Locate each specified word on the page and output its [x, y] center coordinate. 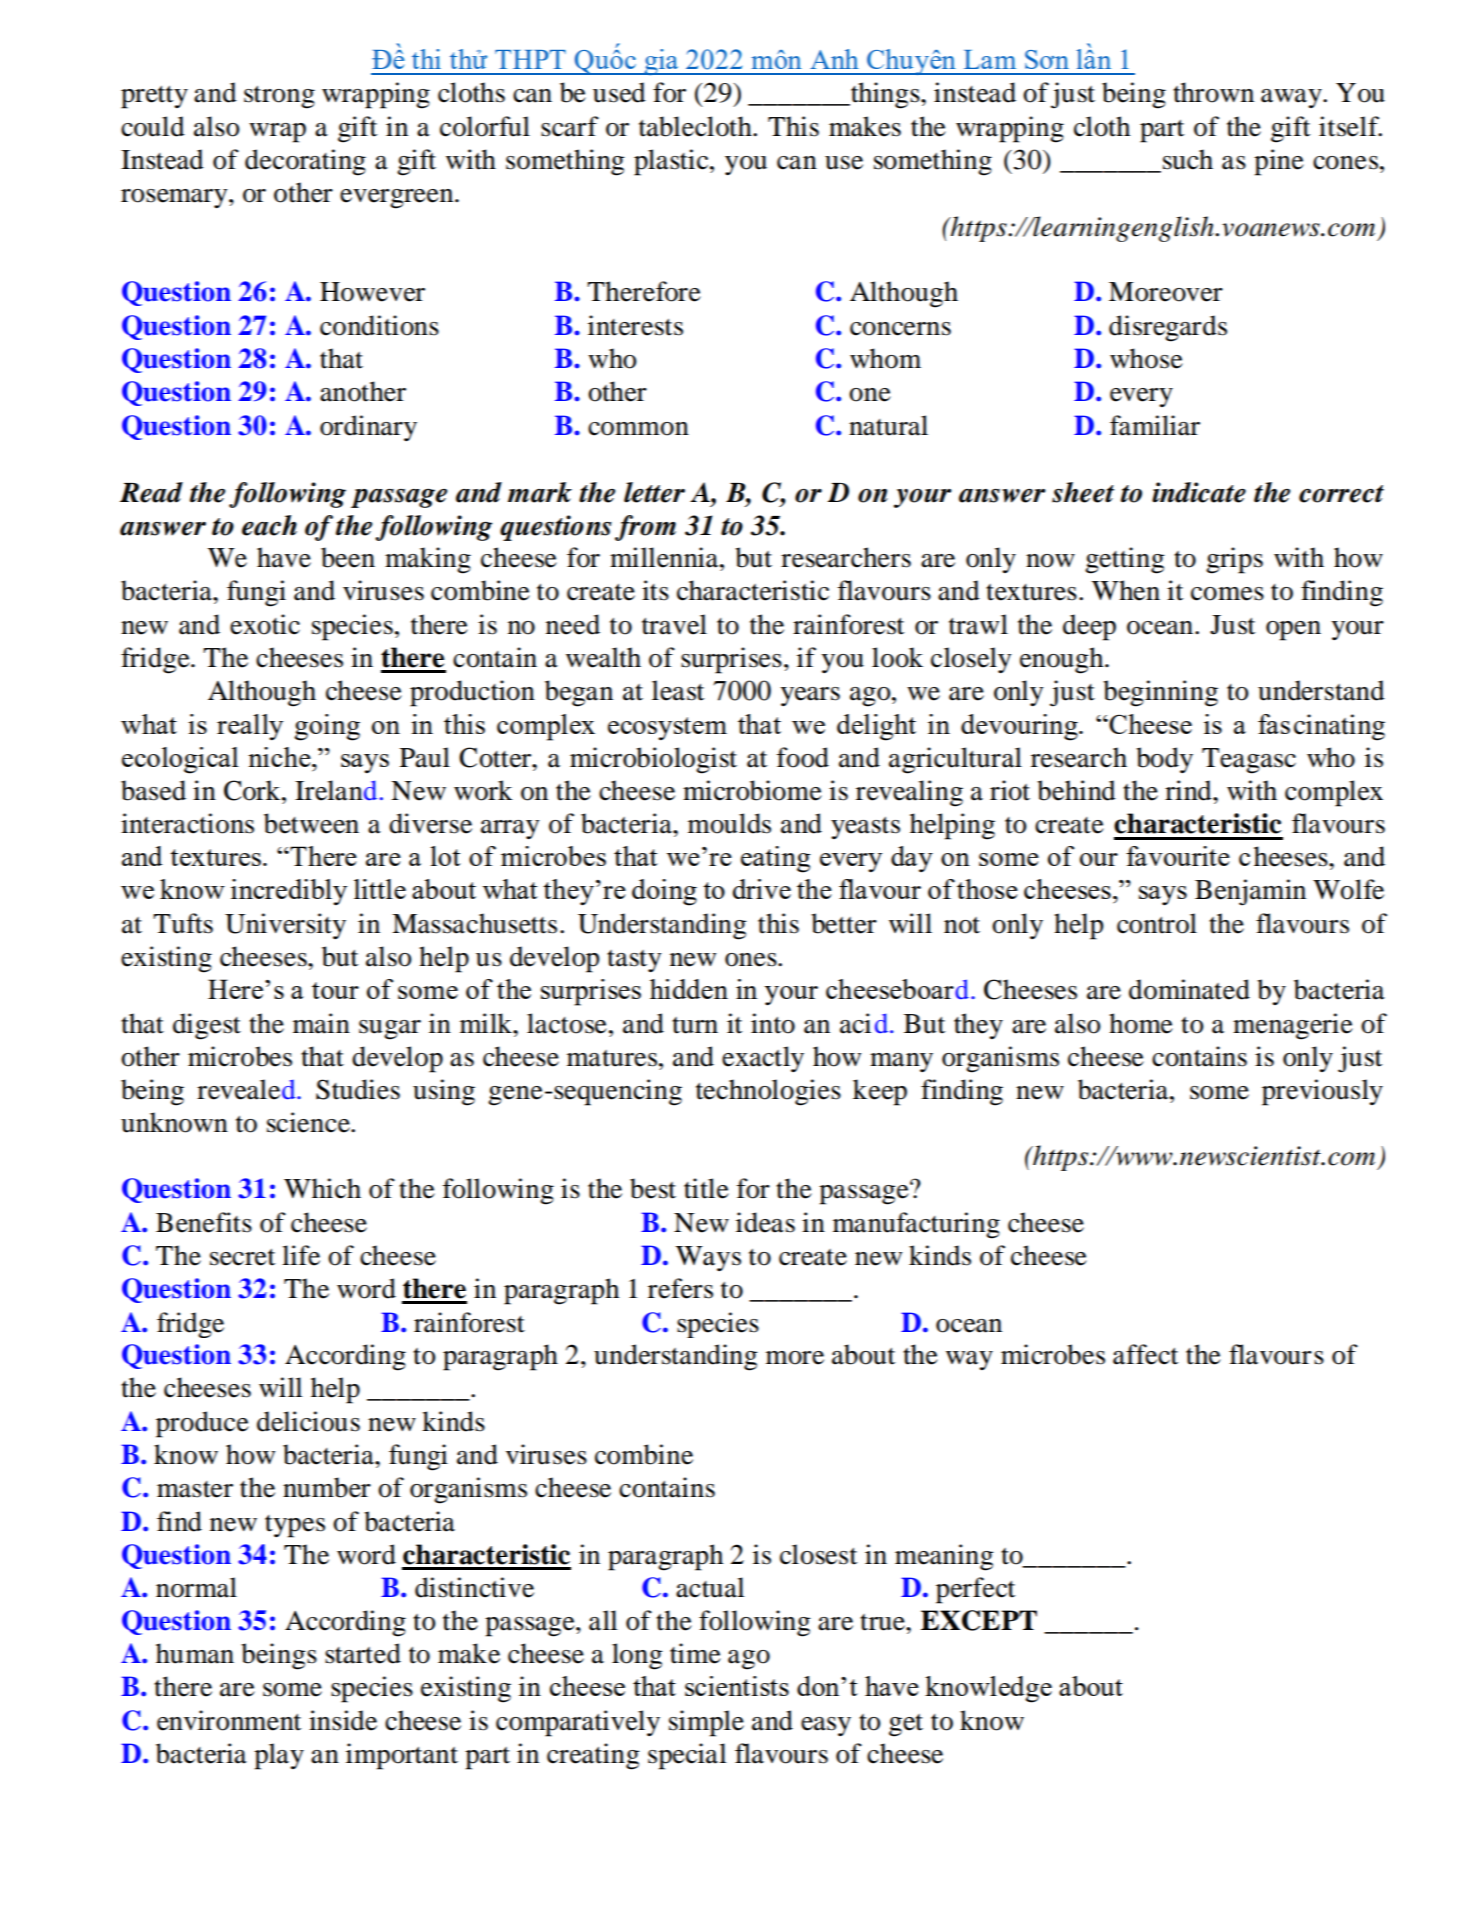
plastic [672, 162]
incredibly [289, 892]
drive [762, 889]
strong [279, 97]
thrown [1213, 92]
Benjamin [1250, 892]
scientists [737, 1686]
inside [343, 1720]
